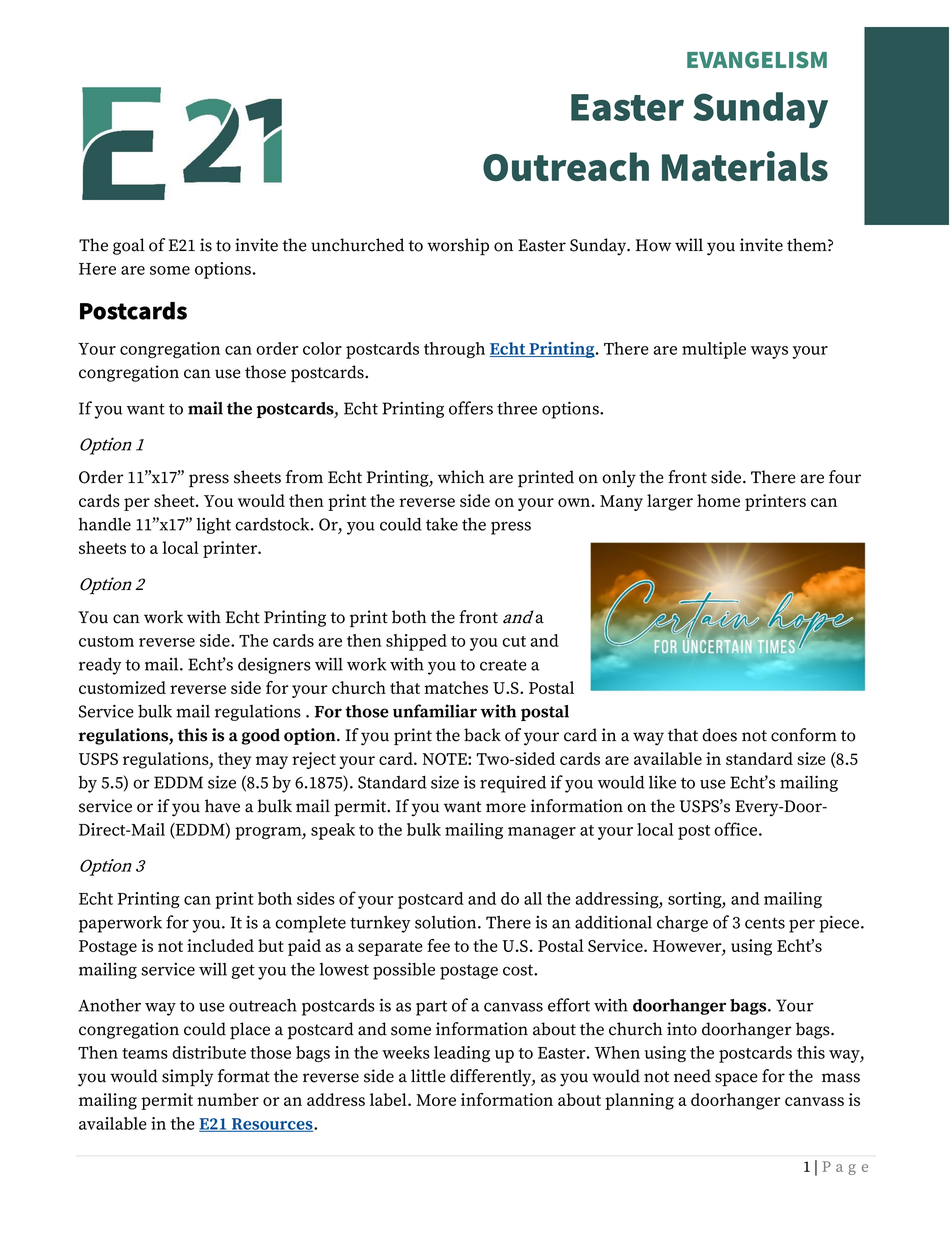 The width and height of the screenshot is (952, 1233). What do you see at coordinates (514, 641) in the screenshot?
I see `cut` at bounding box center [514, 641].
